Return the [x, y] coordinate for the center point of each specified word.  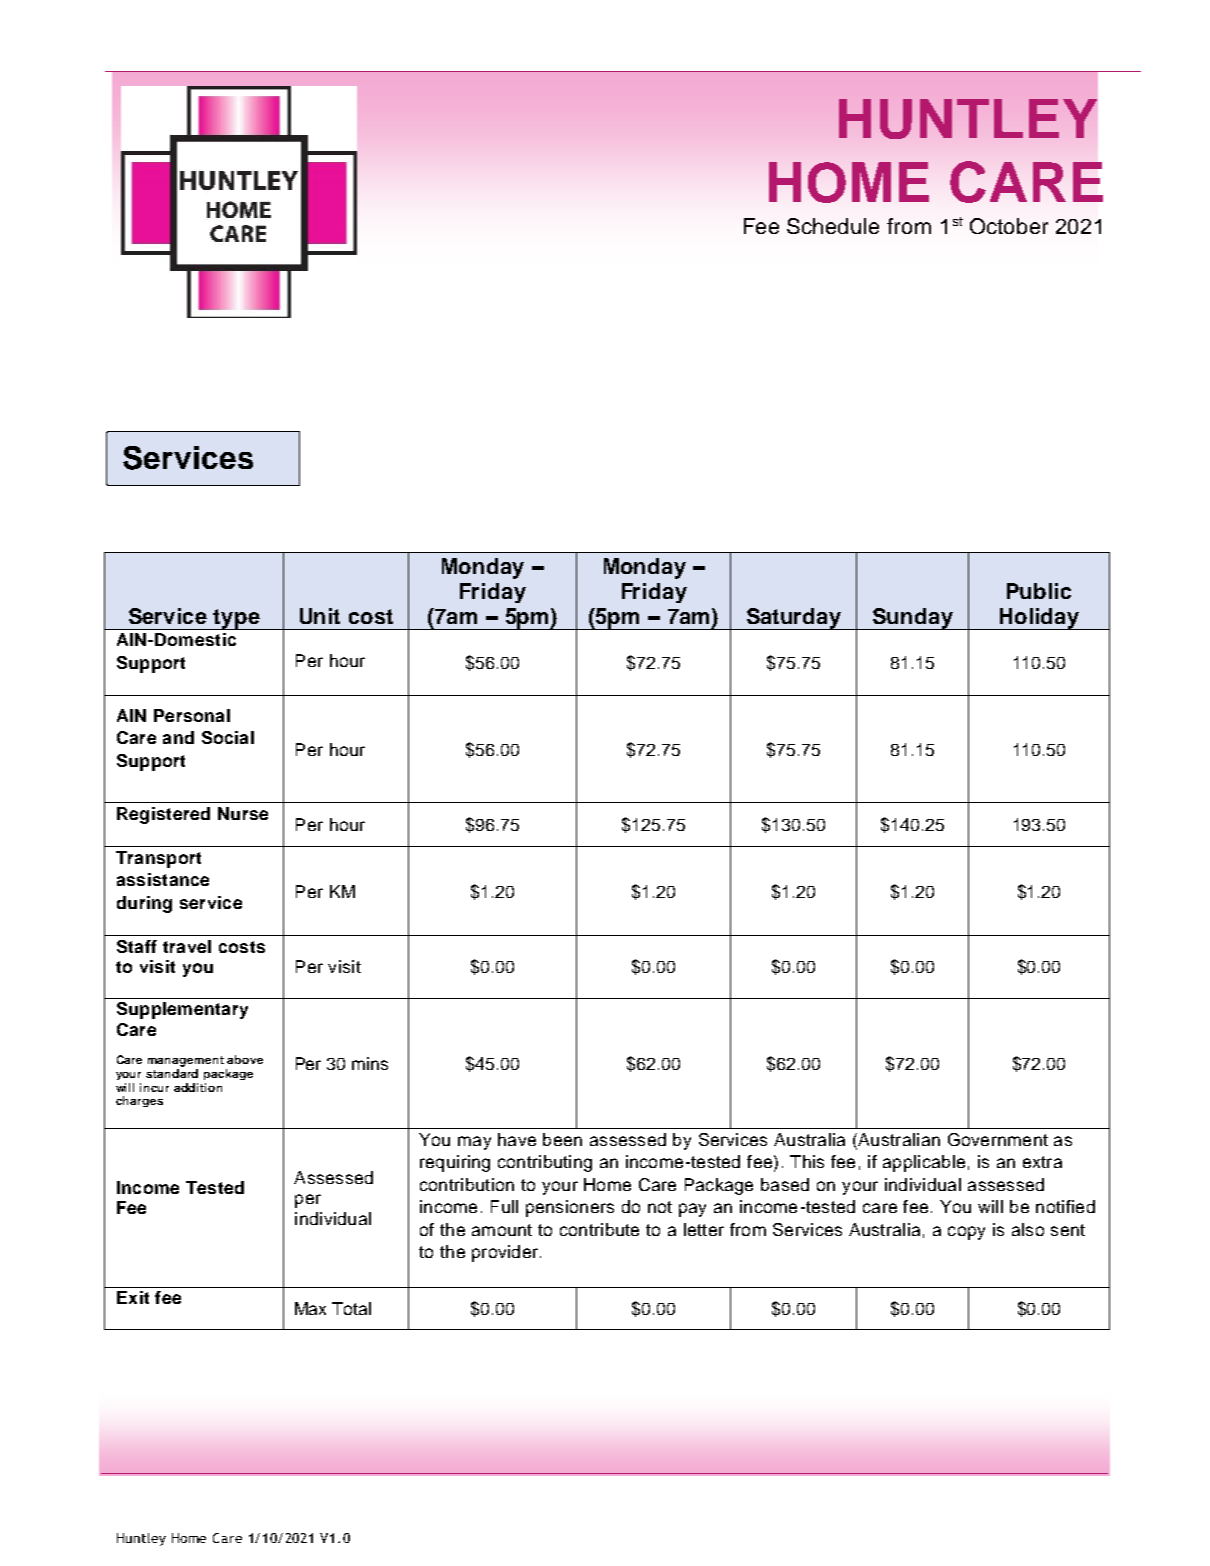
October [1009, 226]
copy [966, 1233]
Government [998, 1139]
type [237, 619]
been [562, 1139]
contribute [599, 1229]
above [245, 1059]
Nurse [243, 813]
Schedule [833, 226]
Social [228, 737]
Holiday [1039, 619]
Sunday [912, 619]
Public [1039, 591]
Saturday [794, 619]
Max [310, 1308]
